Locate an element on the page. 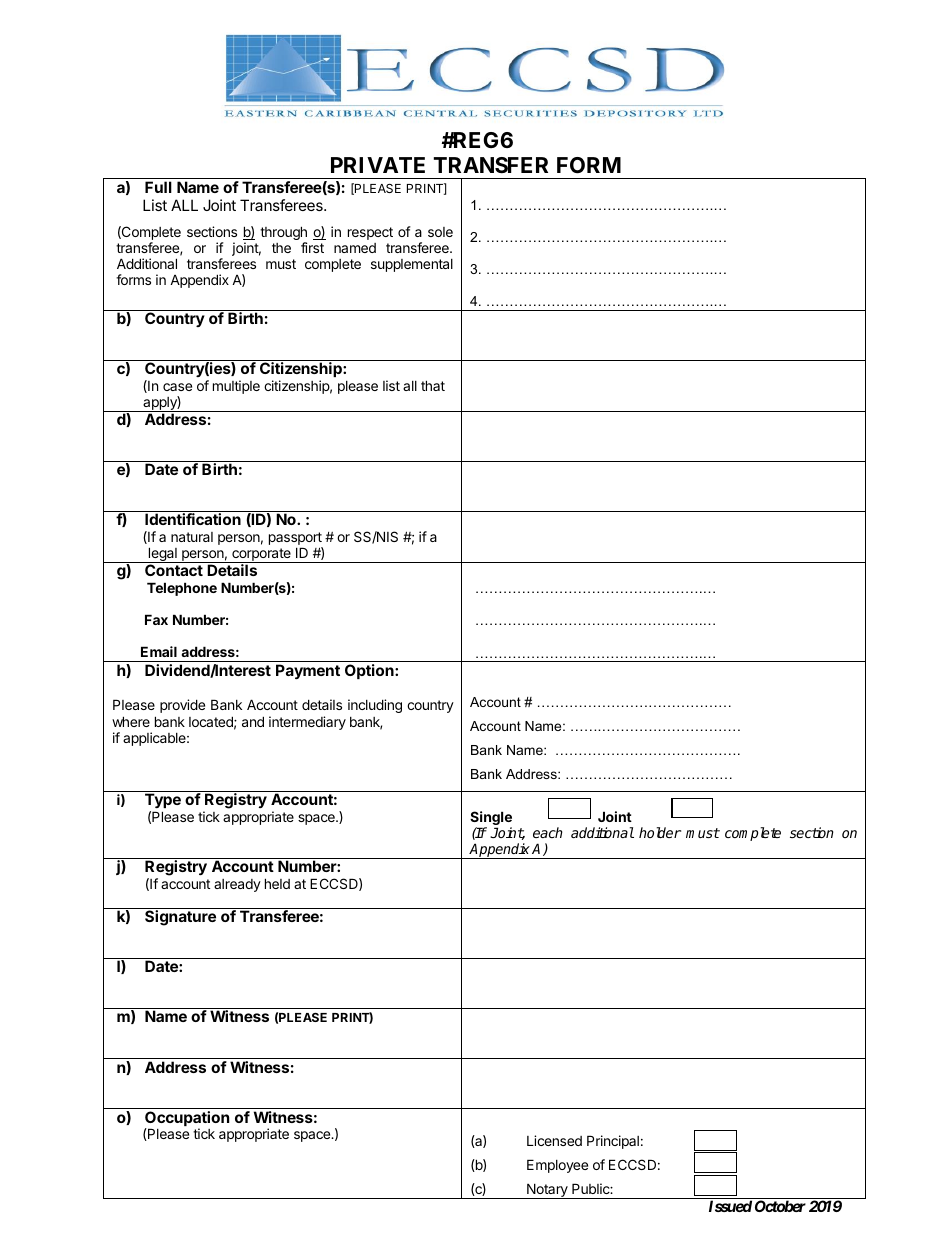 The width and height of the image is (952, 1233). that is located at coordinates (433, 385).
